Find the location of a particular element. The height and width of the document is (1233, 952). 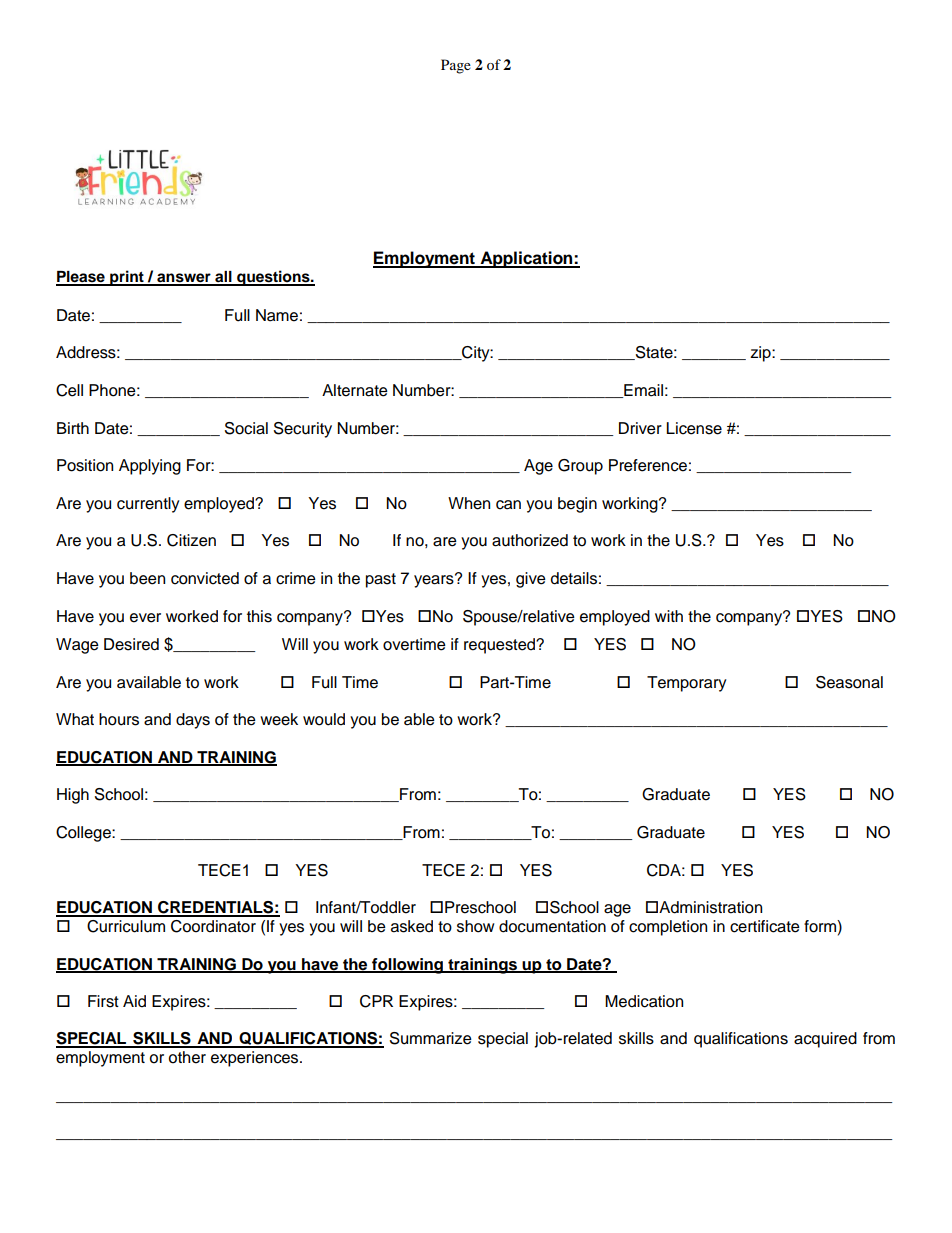

print is located at coordinates (127, 278).
